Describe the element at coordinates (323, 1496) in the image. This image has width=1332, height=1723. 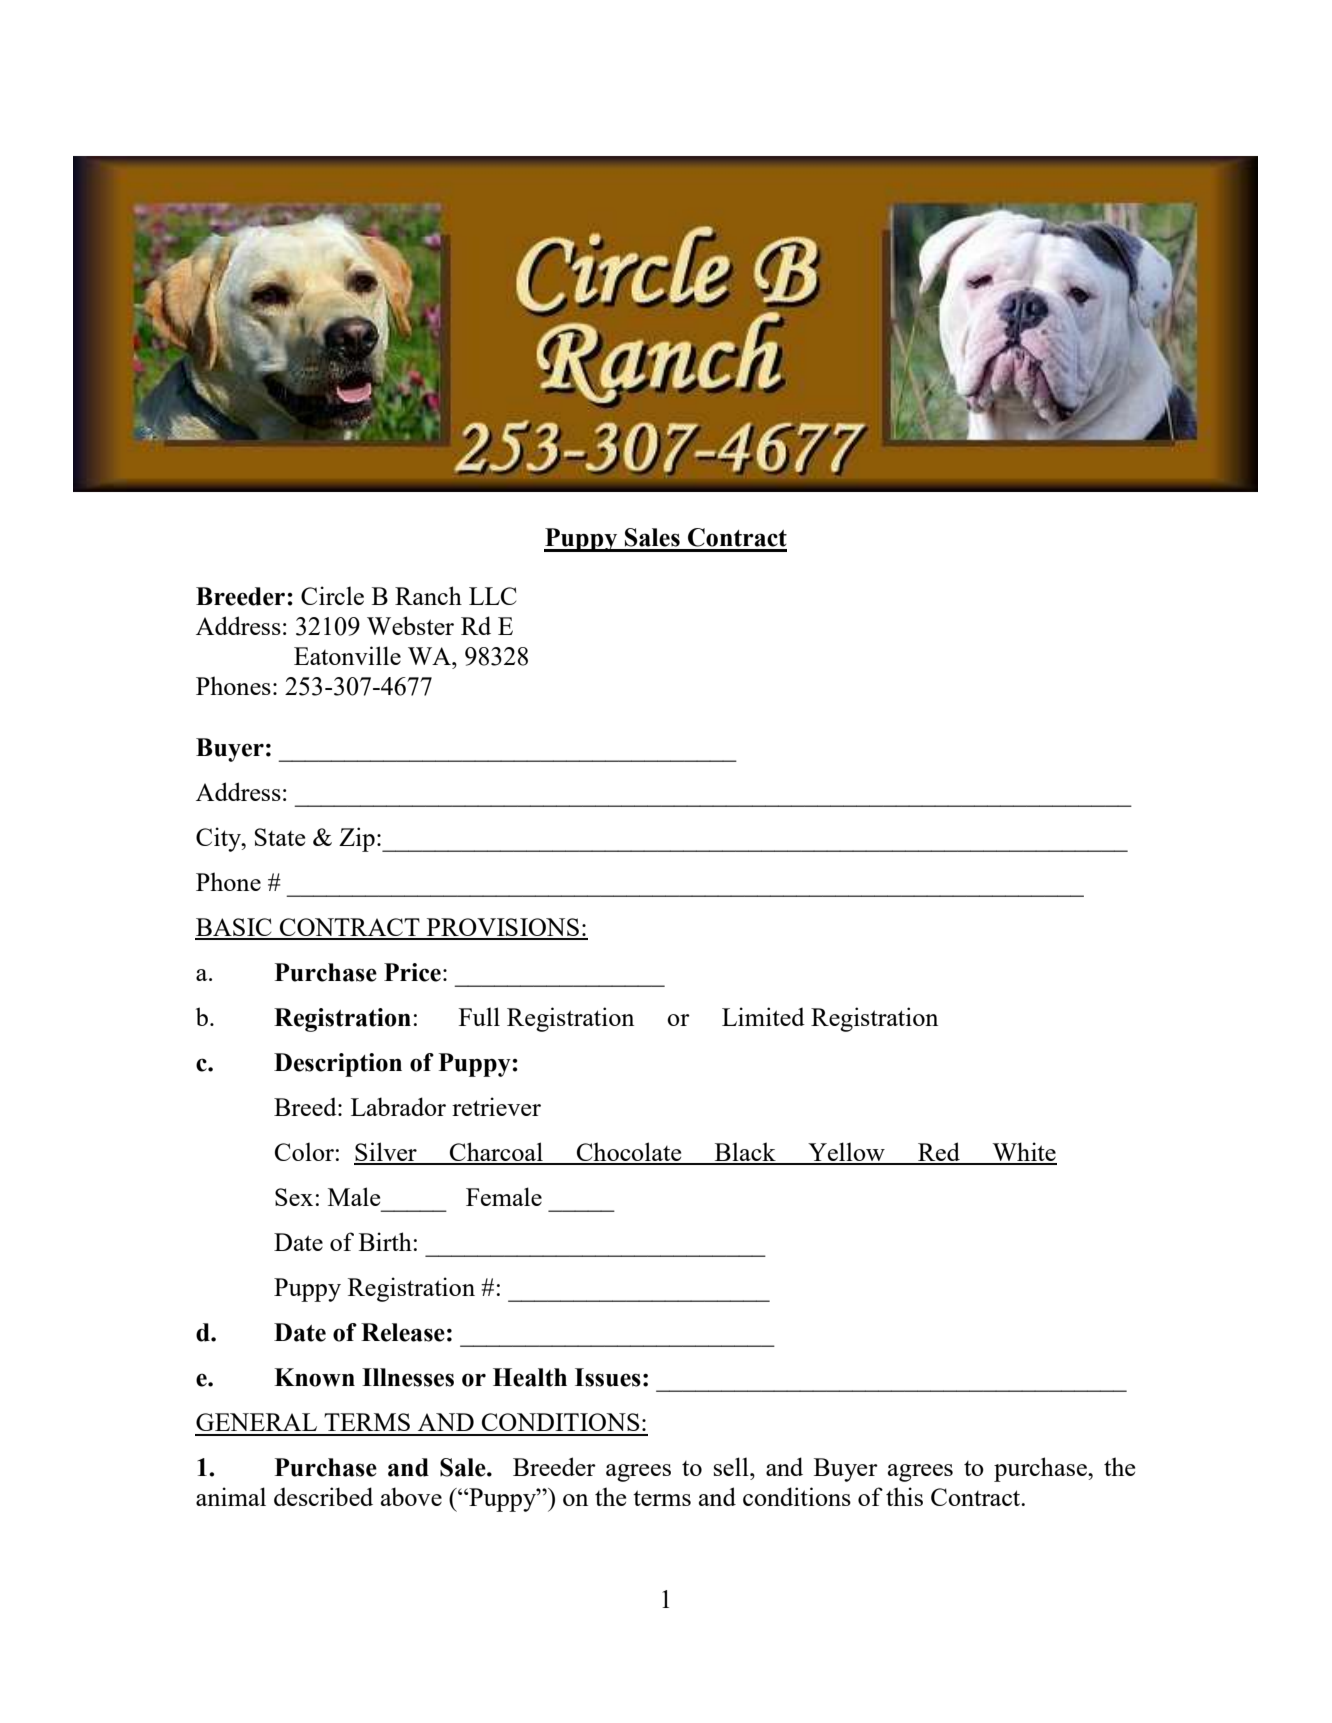
I see `described` at that location.
